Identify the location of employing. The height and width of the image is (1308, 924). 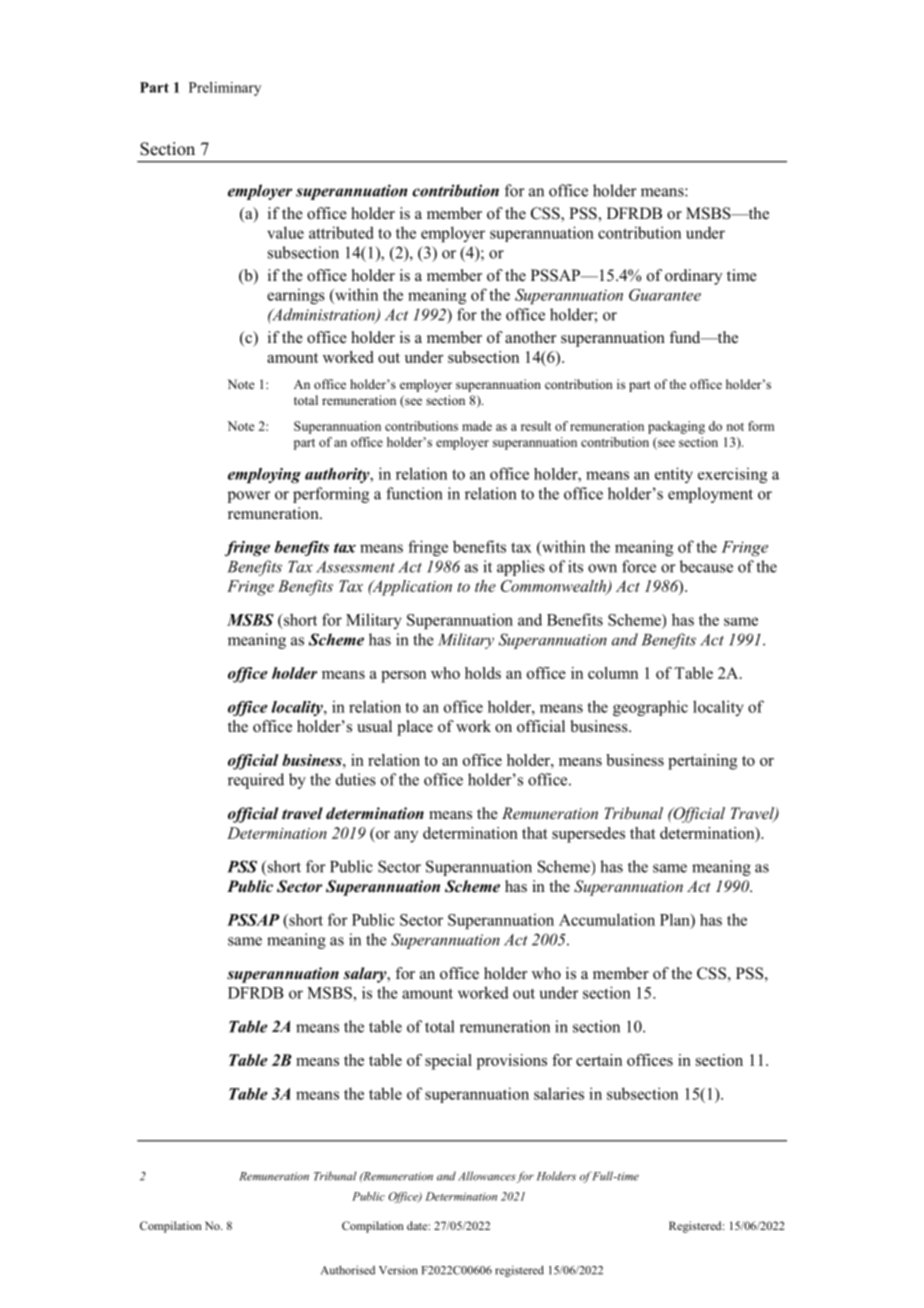
(264, 475).
